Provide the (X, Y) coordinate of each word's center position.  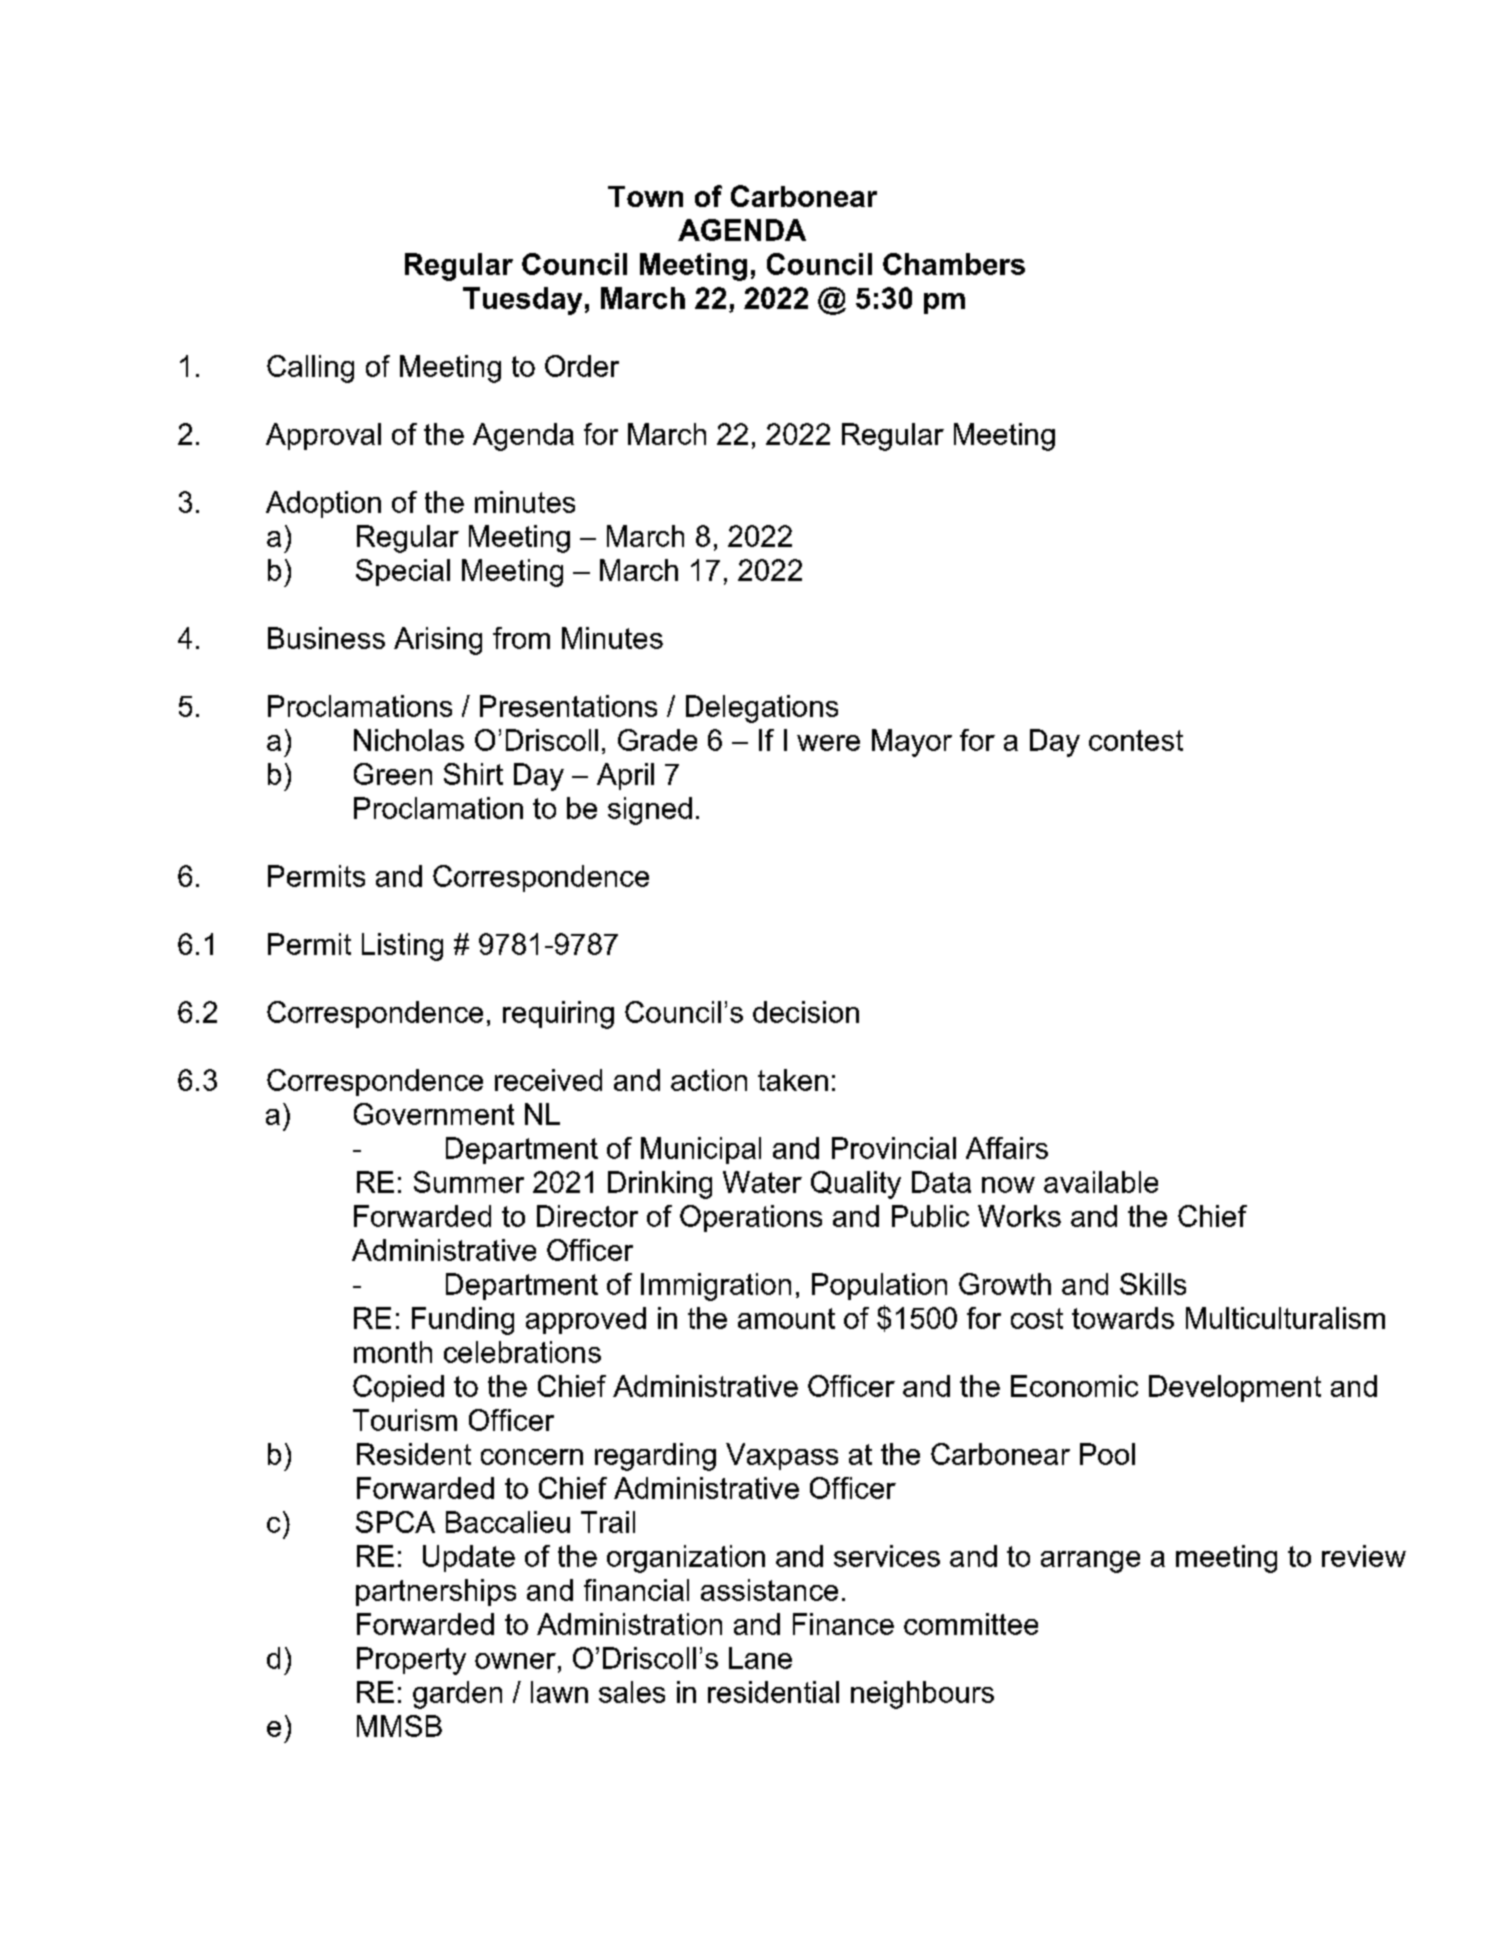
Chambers (954, 264)
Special (403, 572)
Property (411, 1661)
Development (1235, 1388)
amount (786, 1318)
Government (434, 1114)
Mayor (912, 743)
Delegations (762, 709)
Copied (398, 1388)
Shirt (473, 774)
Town (645, 196)
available (1101, 1182)
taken (793, 1080)
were (828, 743)
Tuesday (522, 301)
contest (1136, 740)
